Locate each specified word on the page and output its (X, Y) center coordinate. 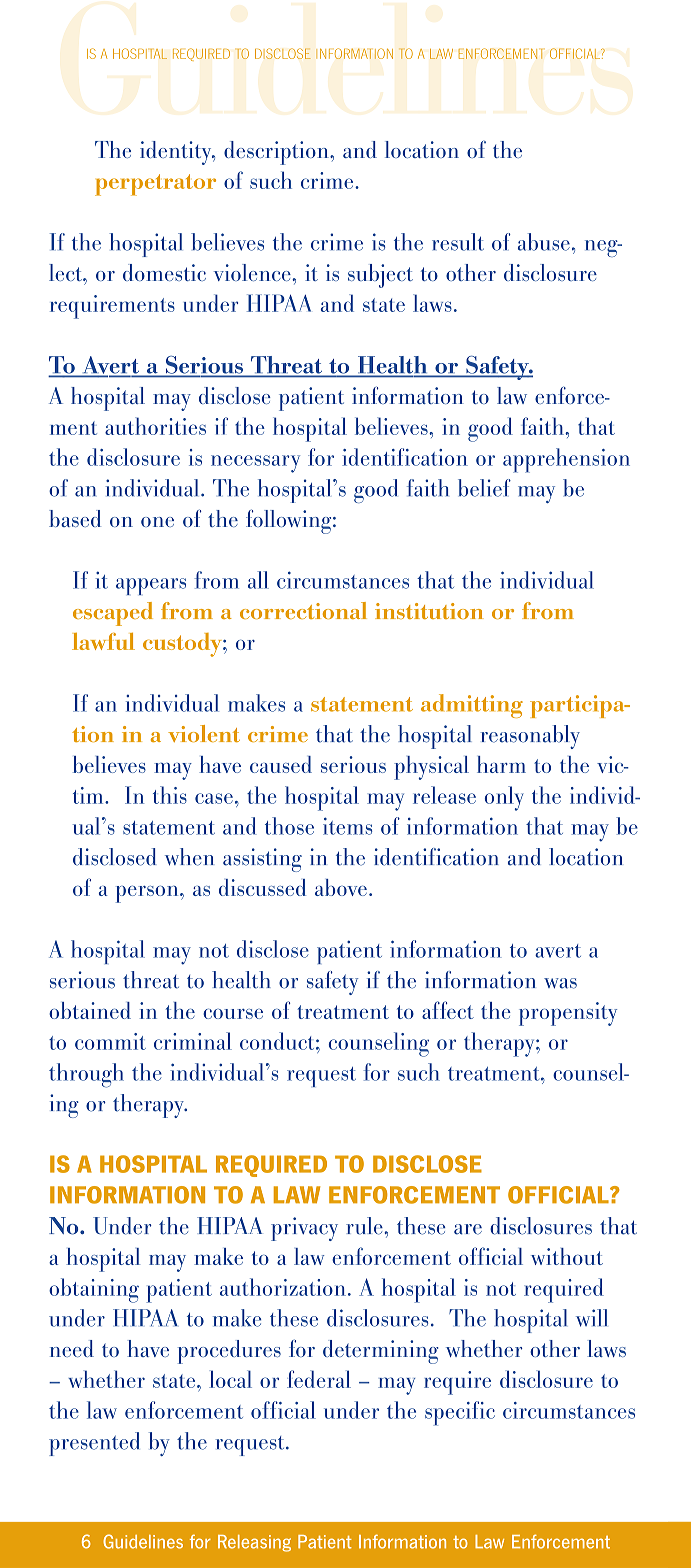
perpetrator (155, 185)
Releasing (254, 1543)
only (504, 798)
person (148, 894)
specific (460, 1413)
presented (94, 1444)
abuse (544, 242)
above (341, 887)
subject (380, 276)
